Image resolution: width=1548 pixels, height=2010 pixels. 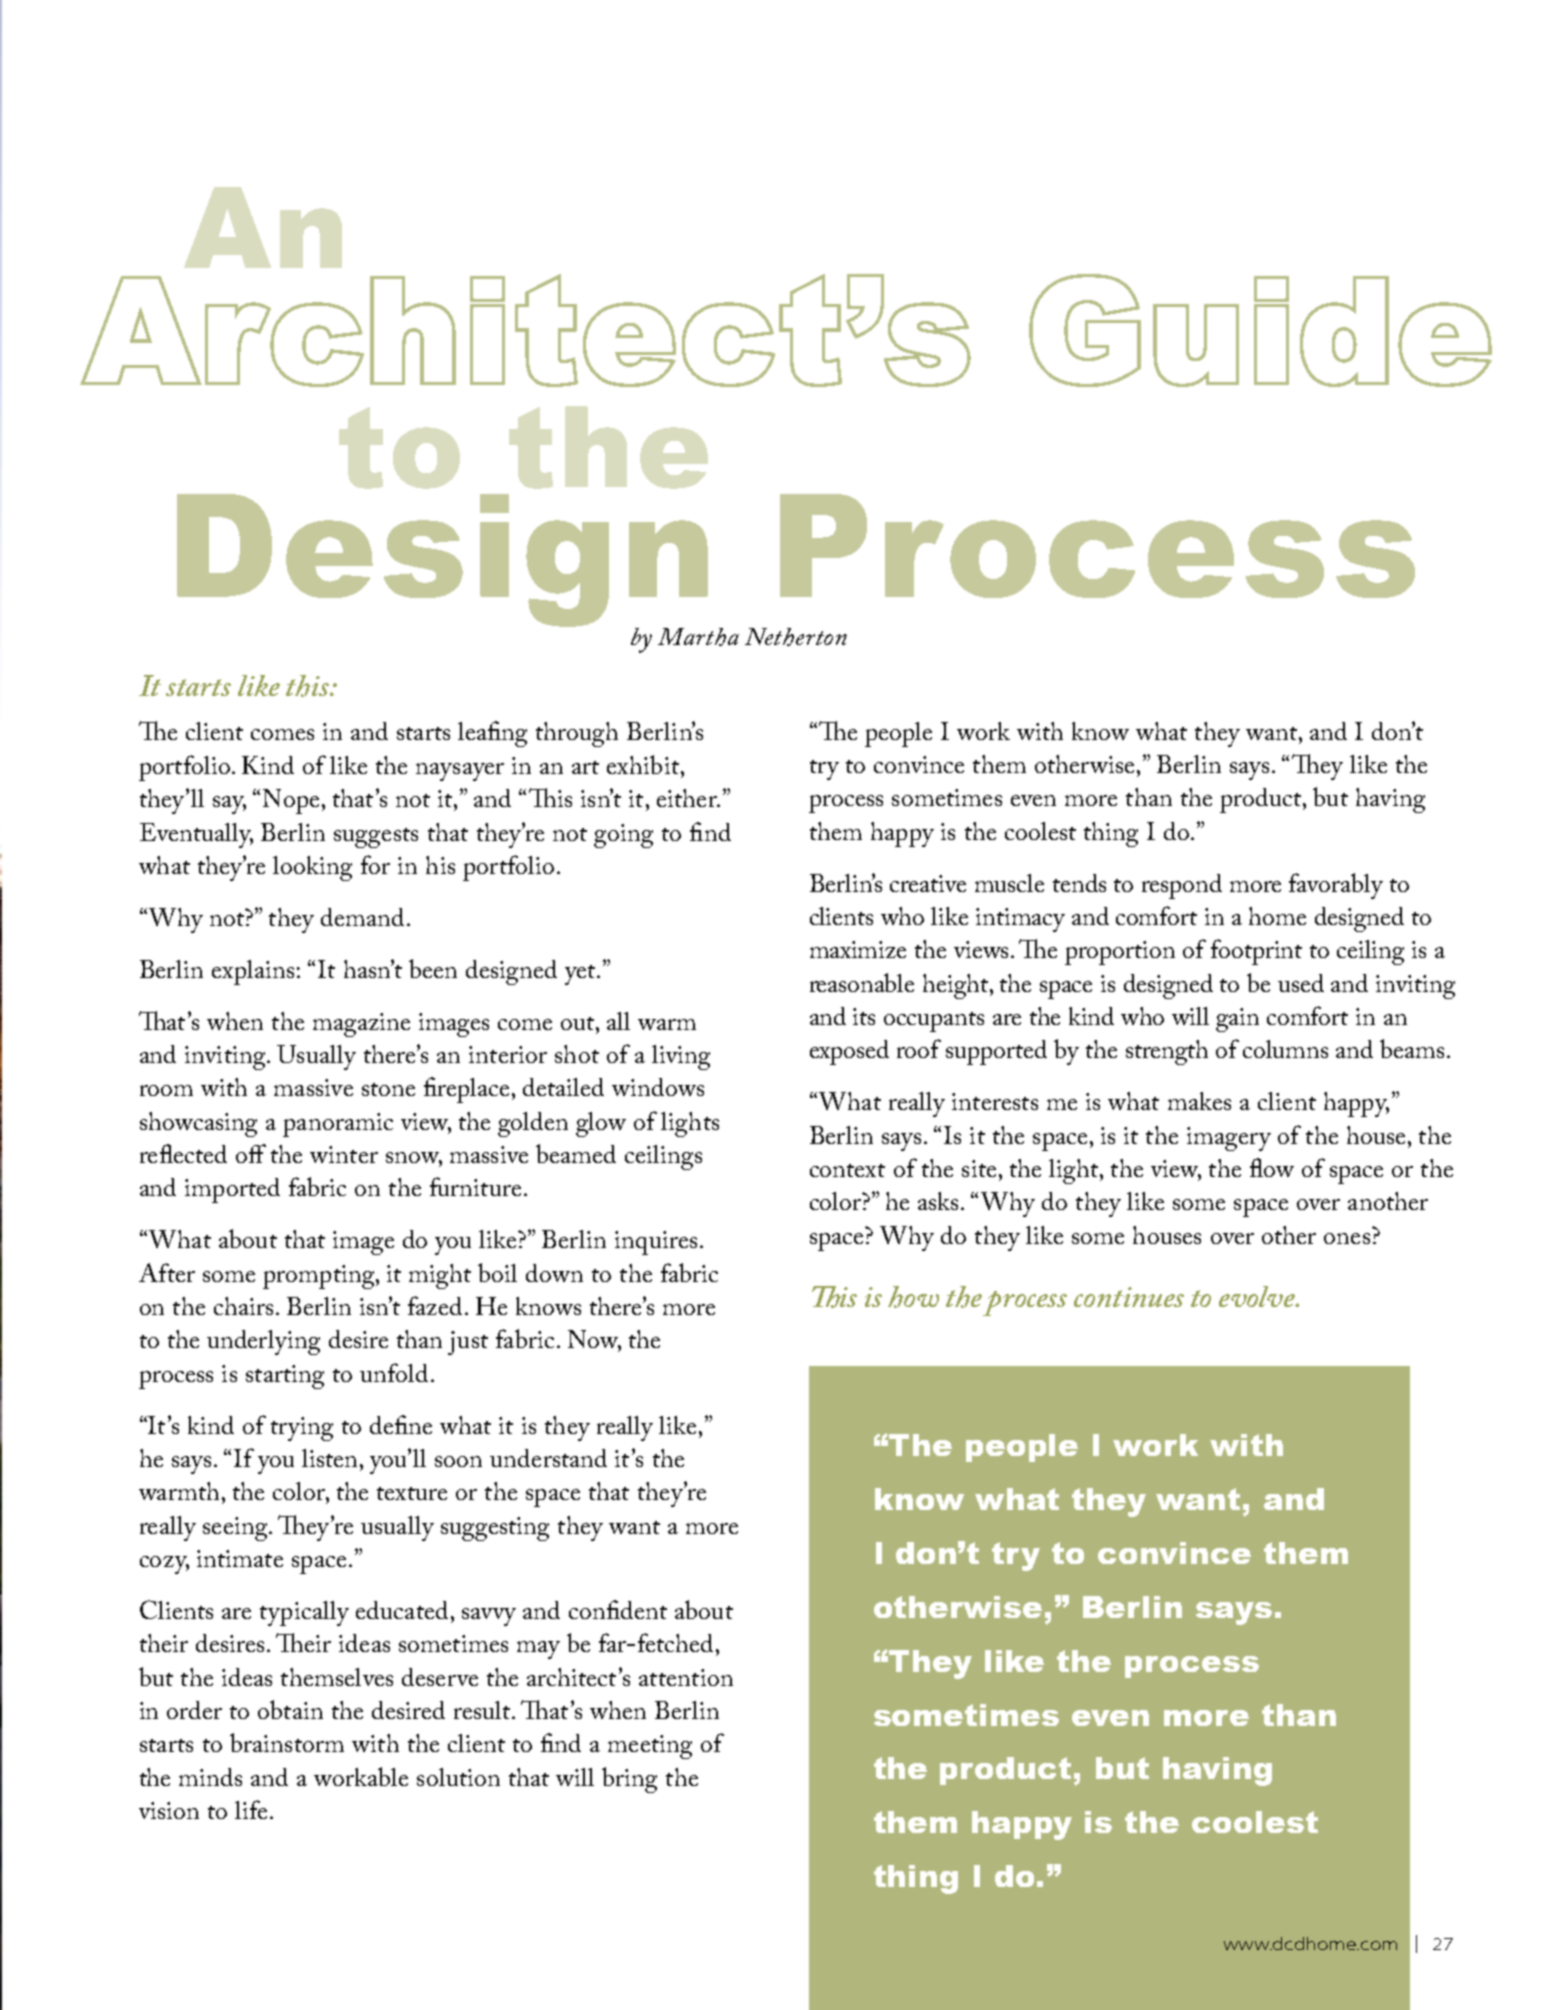 I want to click on columns, so click(x=1285, y=1049).
